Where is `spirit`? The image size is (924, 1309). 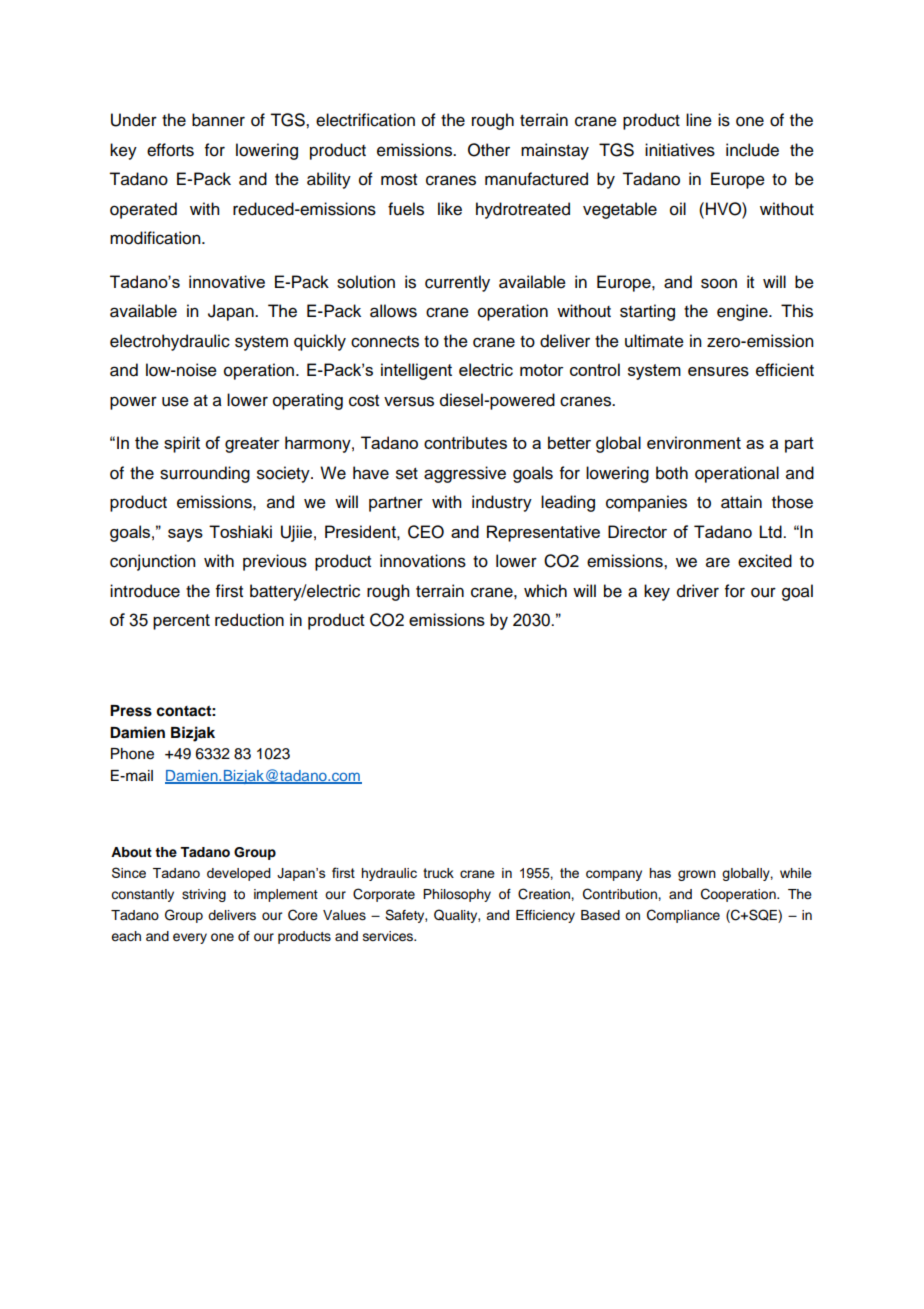 spirit is located at coordinates (182, 444).
